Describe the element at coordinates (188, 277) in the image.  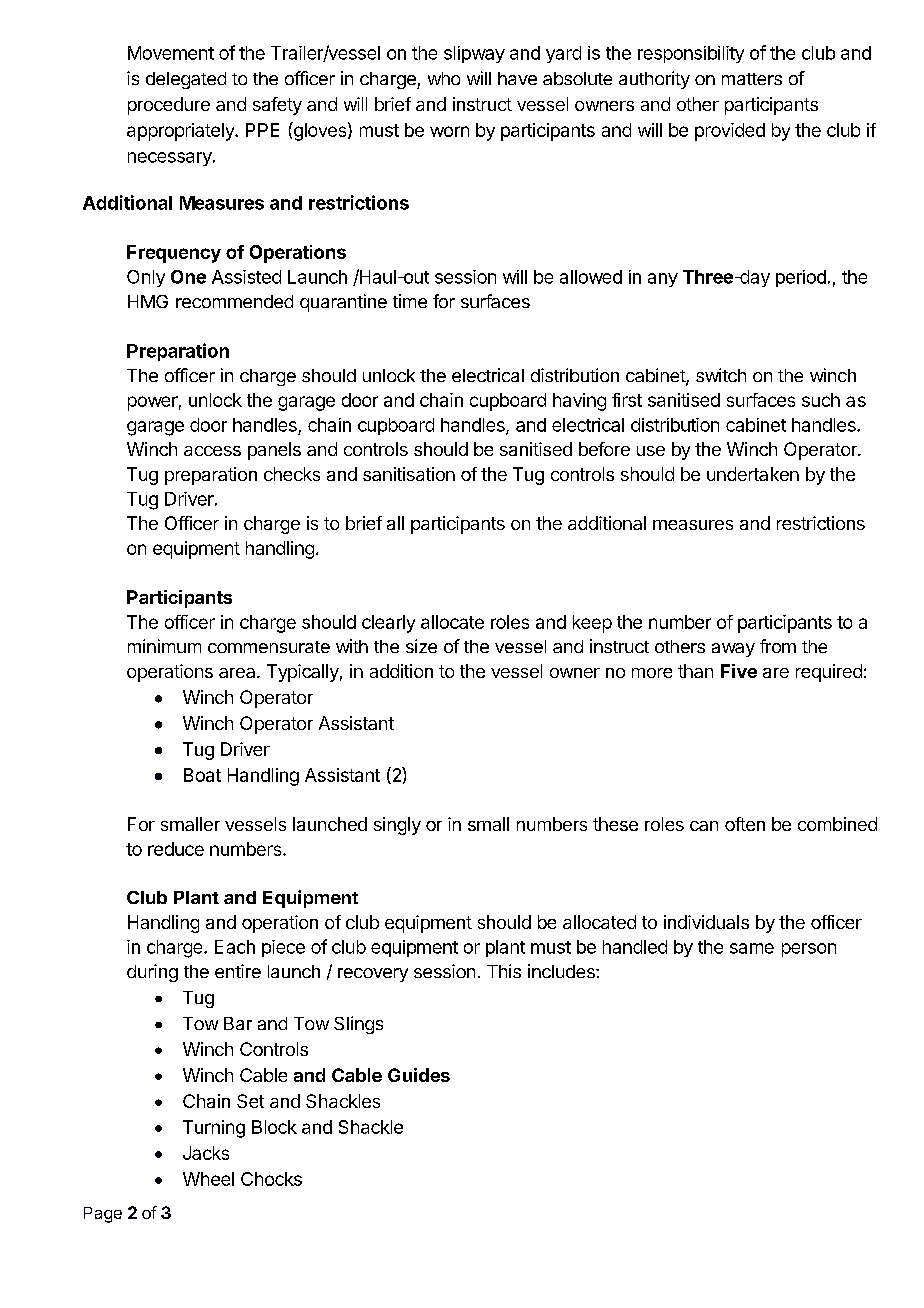
I see `One` at that location.
